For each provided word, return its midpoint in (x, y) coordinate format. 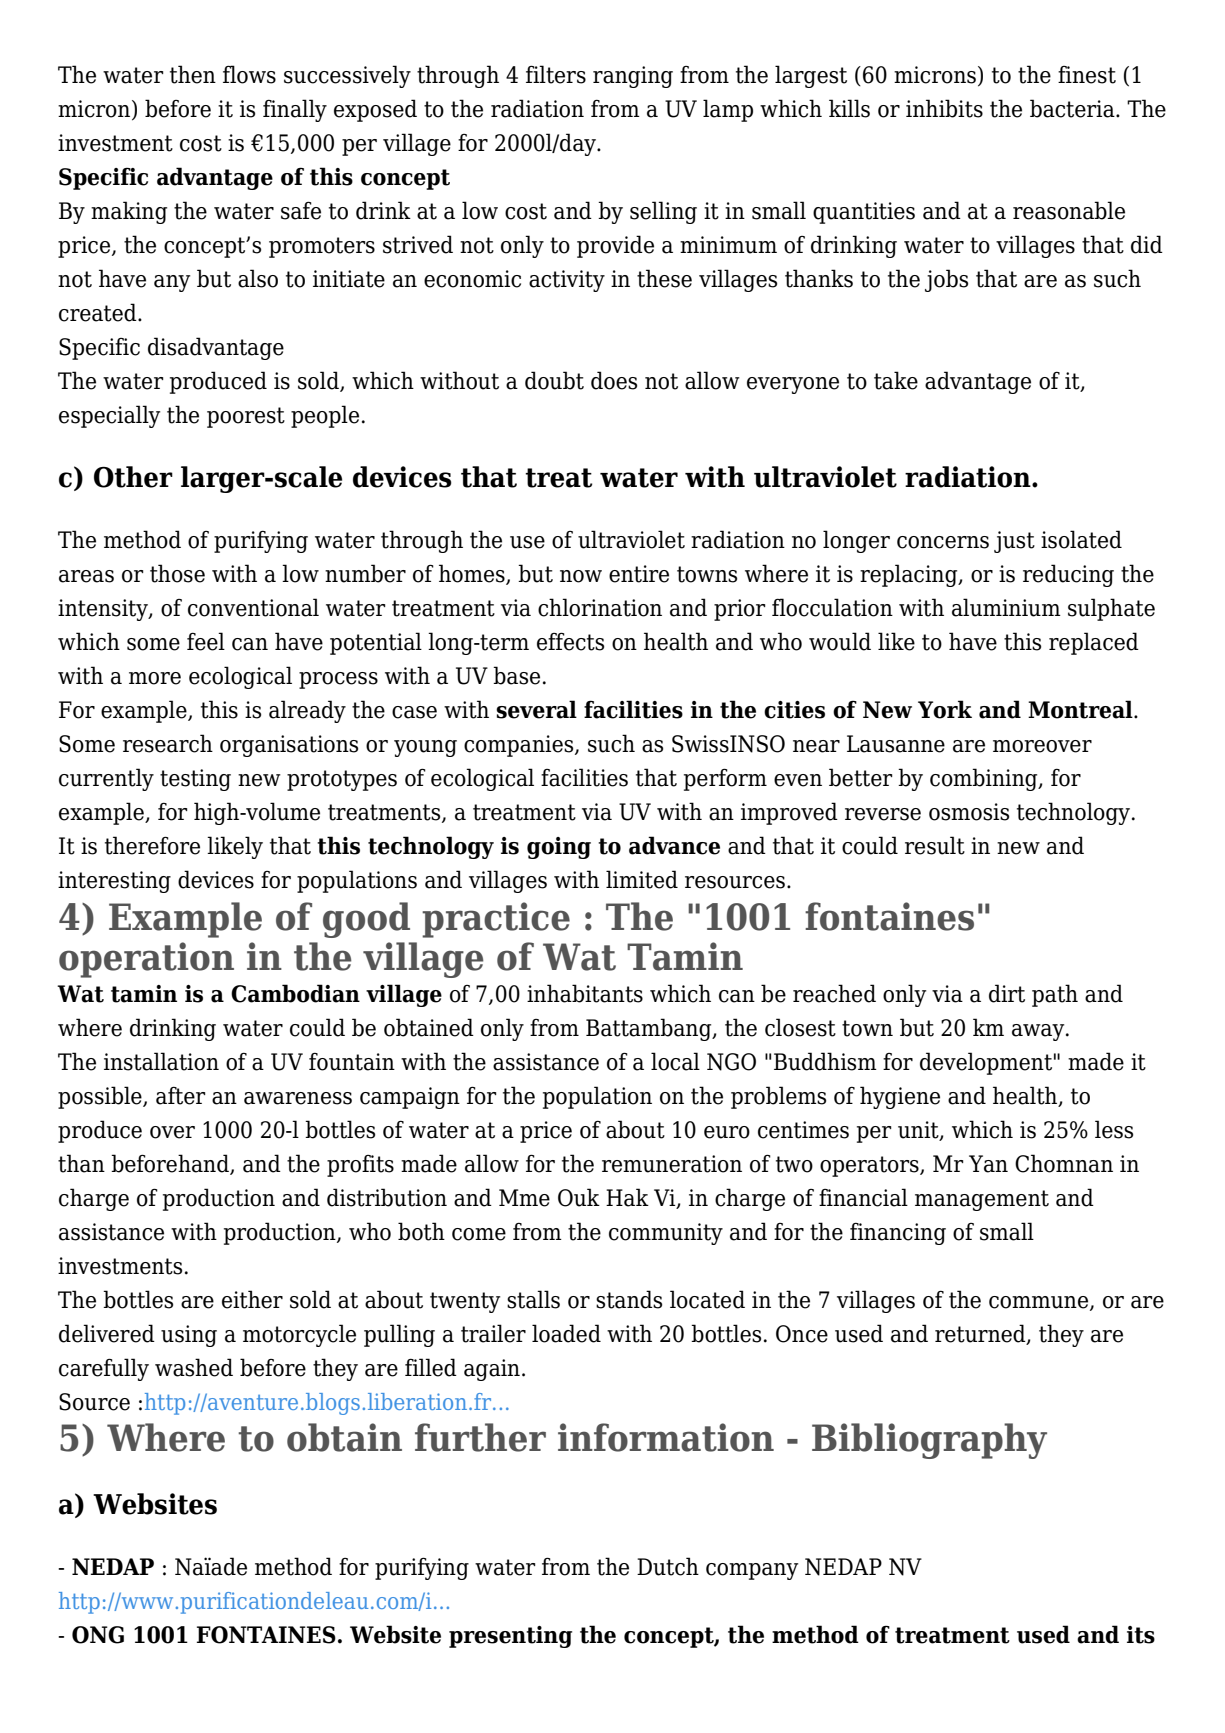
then (193, 74)
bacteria (1073, 108)
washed (194, 1367)
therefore (152, 845)
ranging (633, 77)
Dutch (668, 1566)
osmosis (969, 812)
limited (642, 879)
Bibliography (929, 1441)
